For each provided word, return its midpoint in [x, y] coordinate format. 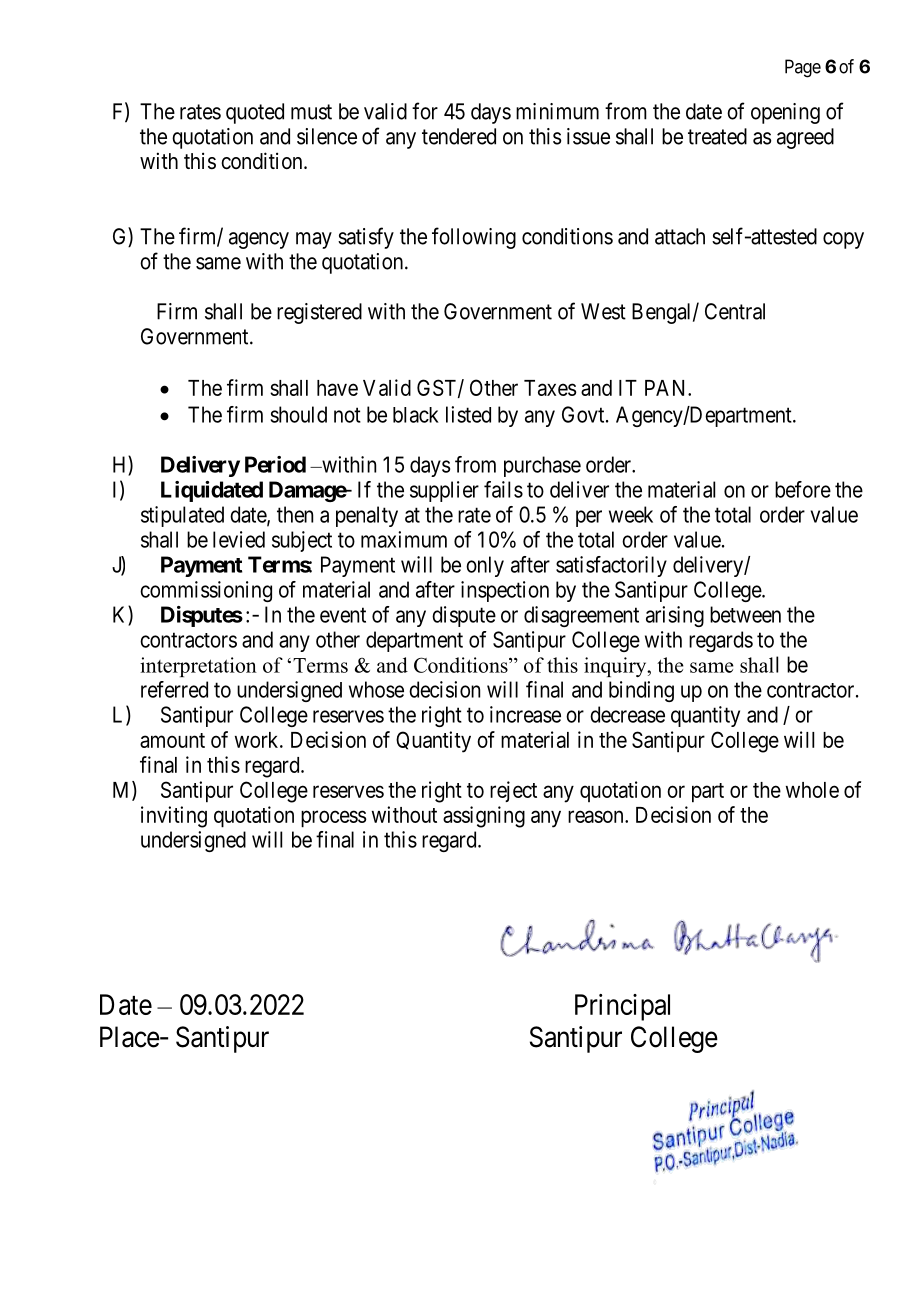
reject [513, 791]
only [485, 566]
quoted [255, 113]
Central [735, 311]
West [603, 311]
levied [239, 539]
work [258, 740]
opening [785, 113]
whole [812, 790]
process [334, 819]
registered [319, 313]
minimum [557, 111]
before [803, 489]
